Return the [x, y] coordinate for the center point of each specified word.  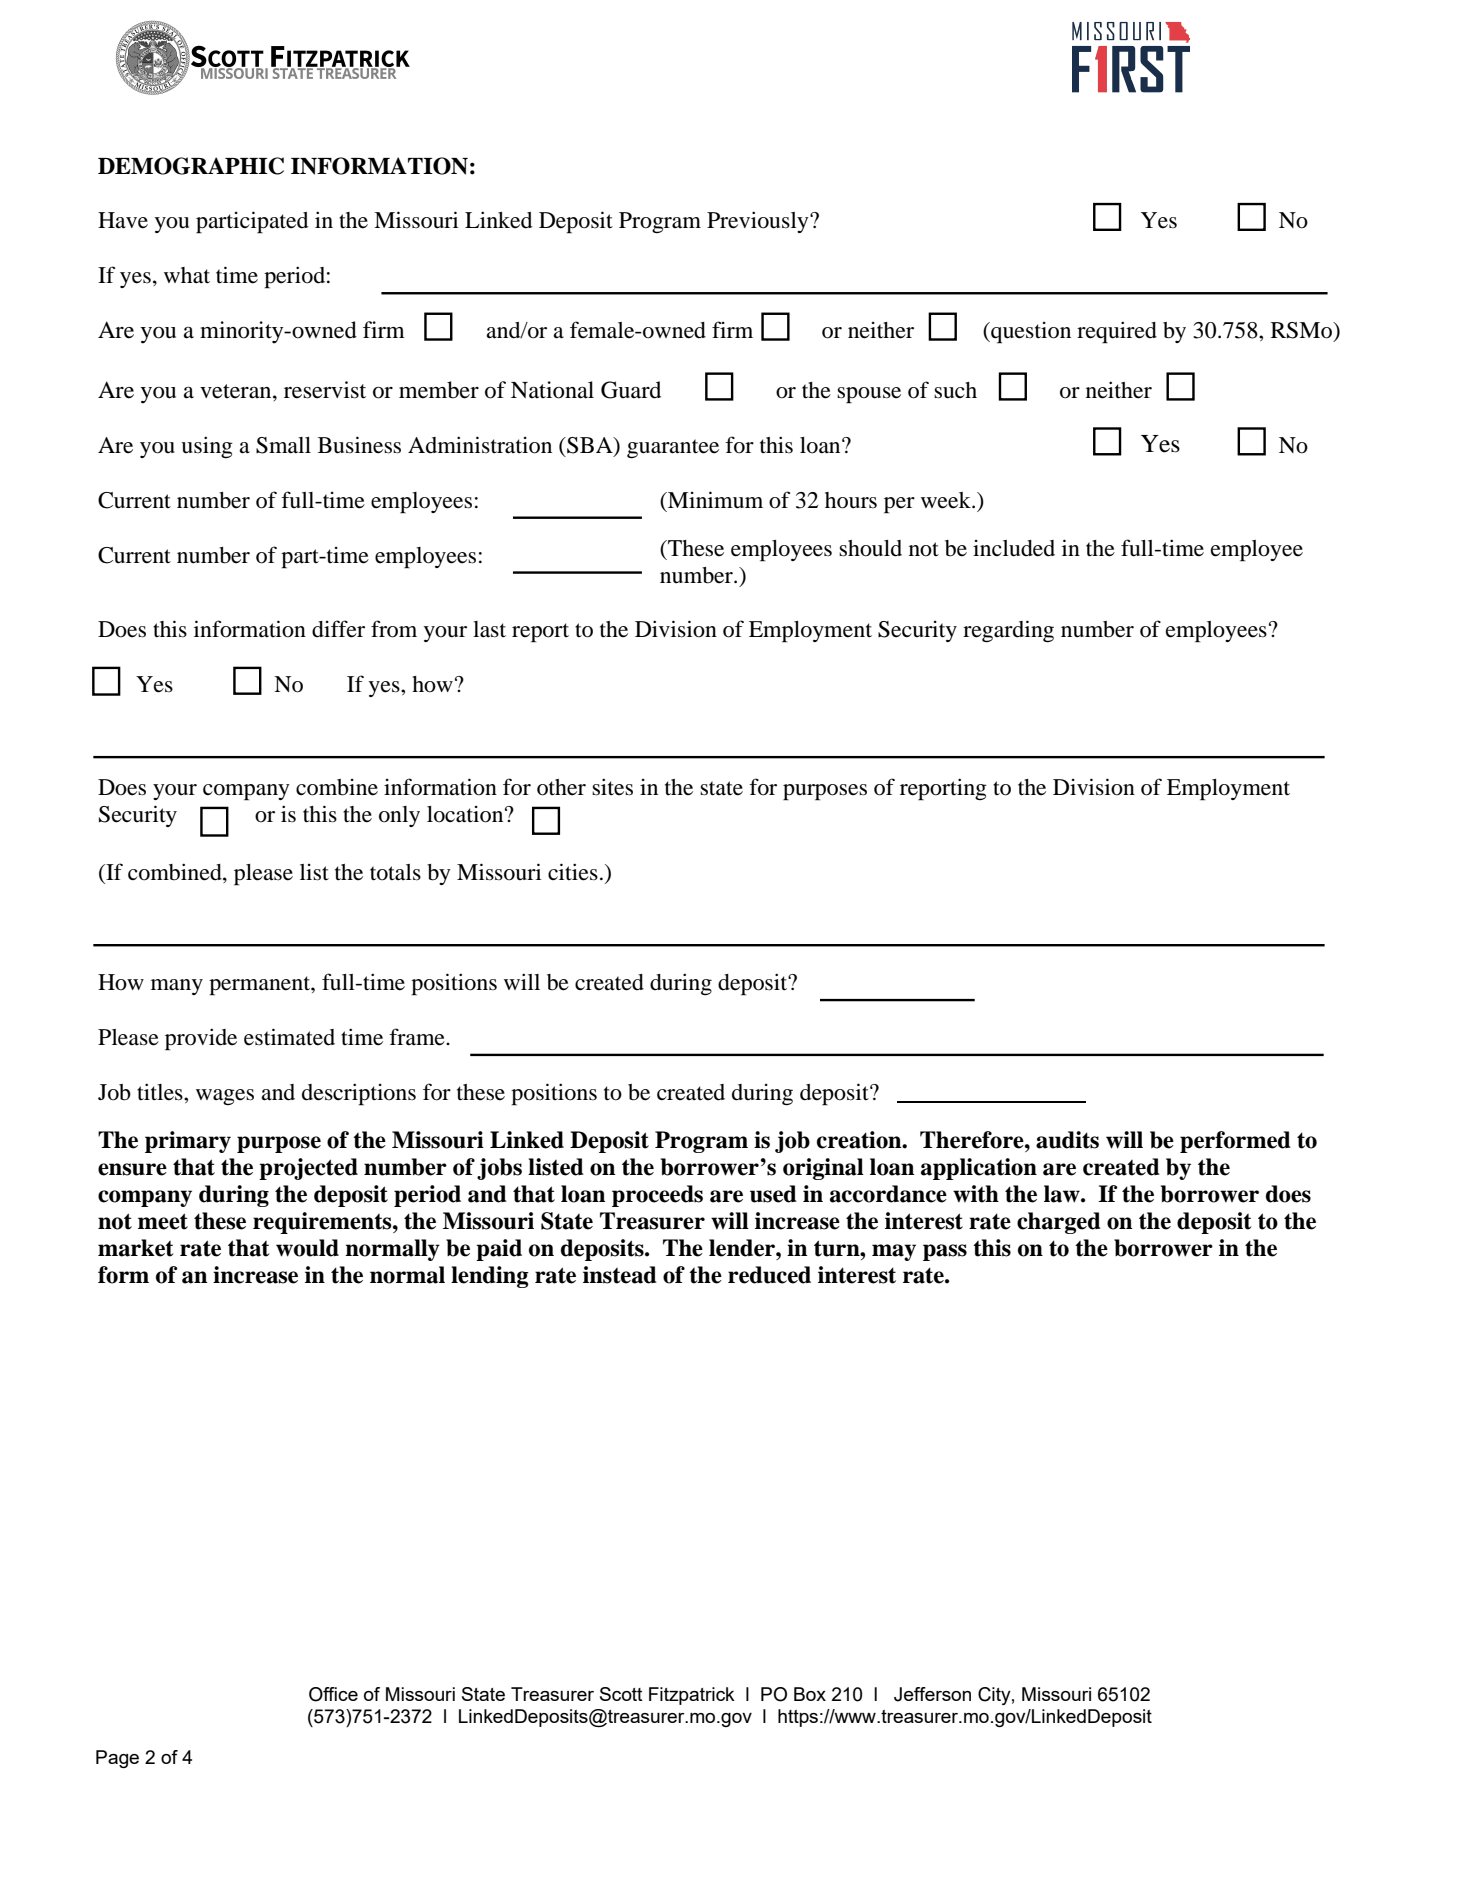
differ [338, 629]
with [976, 1194]
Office [333, 1694]
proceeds [657, 1196]
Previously [759, 222]
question [1030, 333]
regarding [1008, 631]
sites [612, 787]
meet [163, 1221]
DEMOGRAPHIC [191, 166]
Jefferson [932, 1694]
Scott [621, 1694]
